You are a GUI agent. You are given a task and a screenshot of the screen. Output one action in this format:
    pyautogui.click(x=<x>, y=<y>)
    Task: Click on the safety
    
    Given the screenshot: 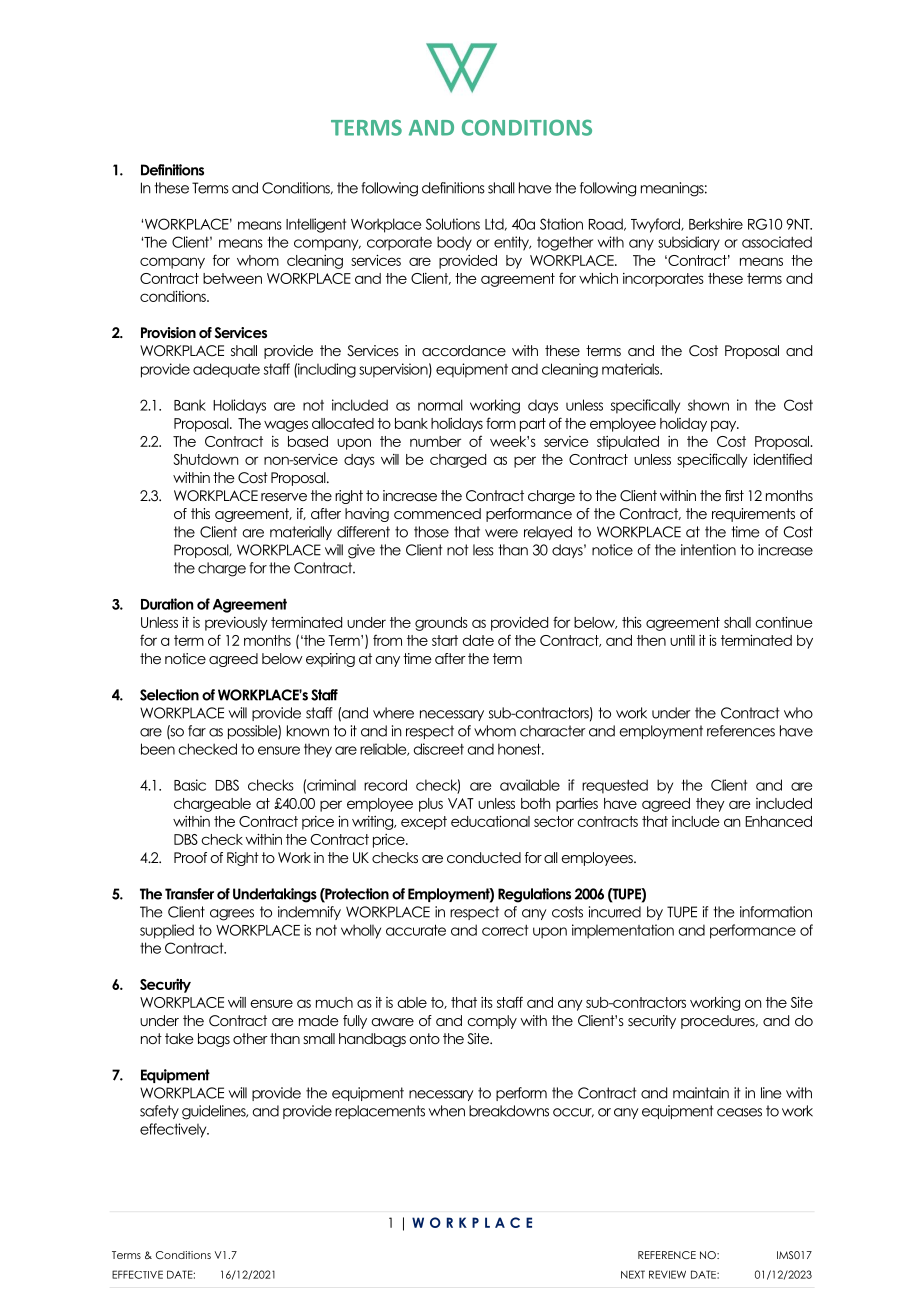 What is the action you would take?
    pyautogui.click(x=159, y=1112)
